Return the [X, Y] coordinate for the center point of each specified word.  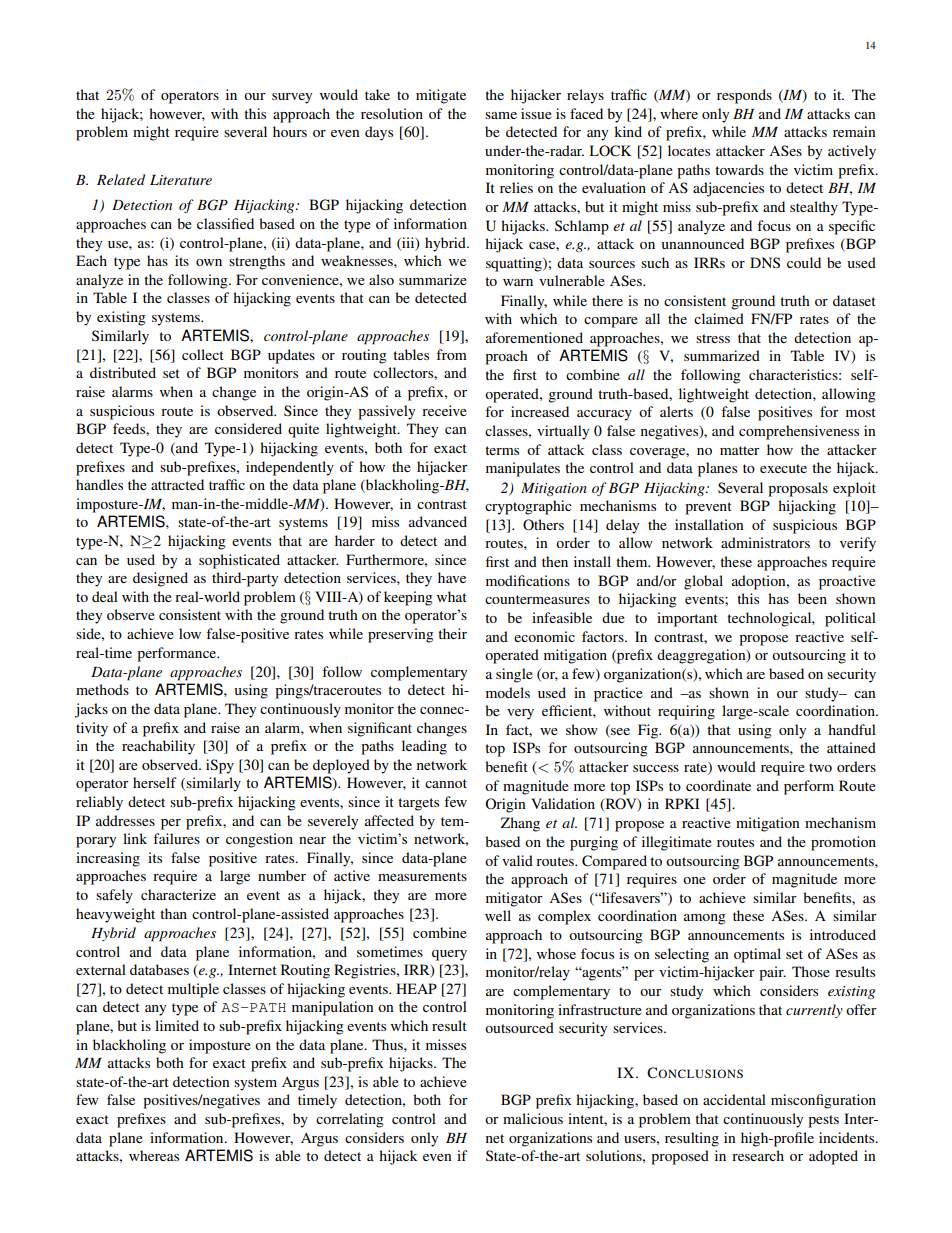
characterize [178, 894]
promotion [843, 843]
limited [177, 1025]
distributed [123, 372]
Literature [181, 180]
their [452, 633]
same [501, 115]
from [451, 354]
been [812, 598]
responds [744, 96]
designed [160, 579]
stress [713, 338]
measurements [422, 876]
